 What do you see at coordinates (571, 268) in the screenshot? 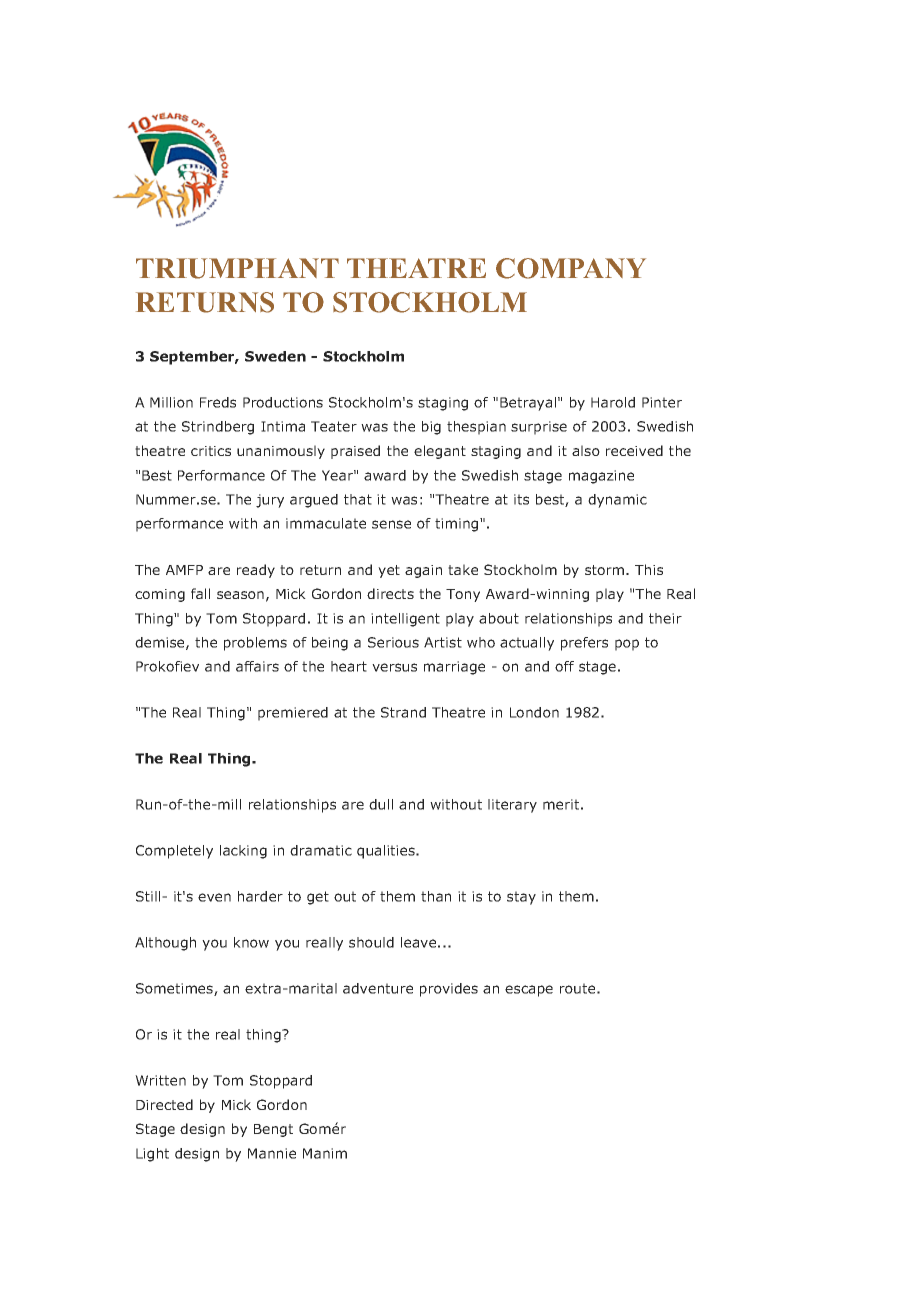
I see `COMPANY` at bounding box center [571, 268].
